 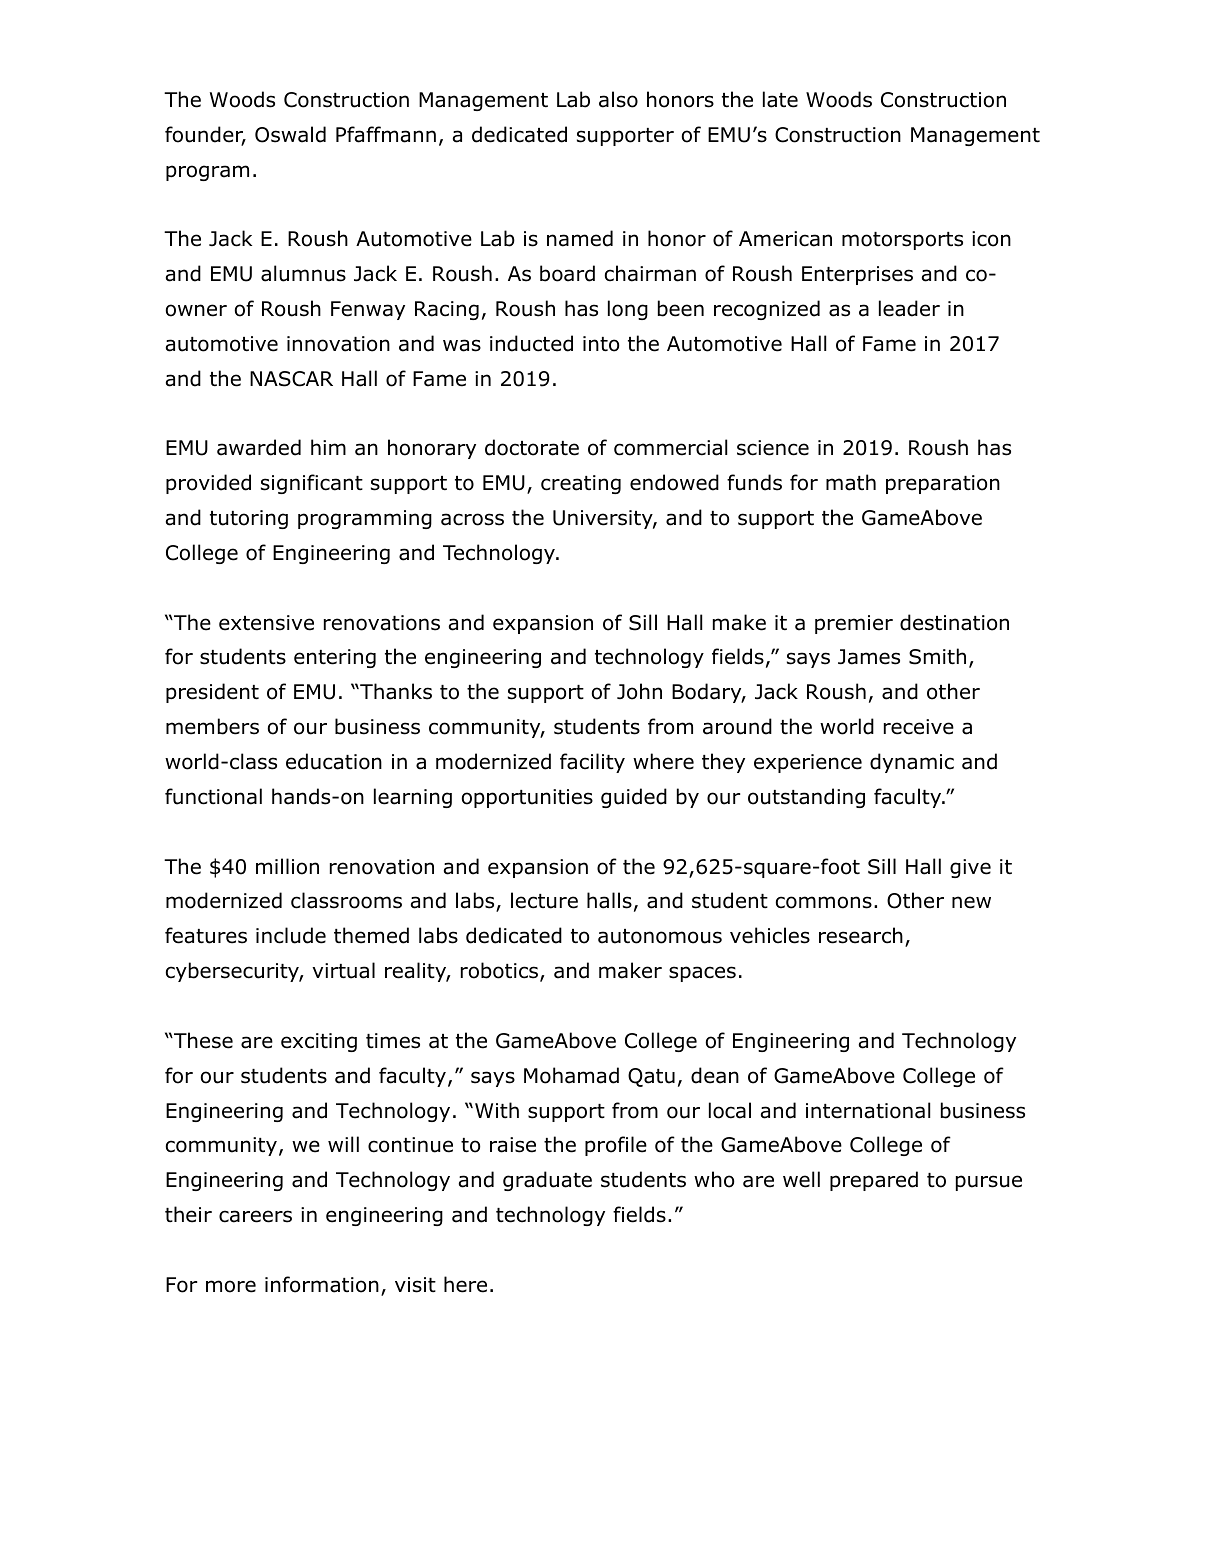 What do you see at coordinates (544, 900) in the document?
I see `lecture` at bounding box center [544, 900].
